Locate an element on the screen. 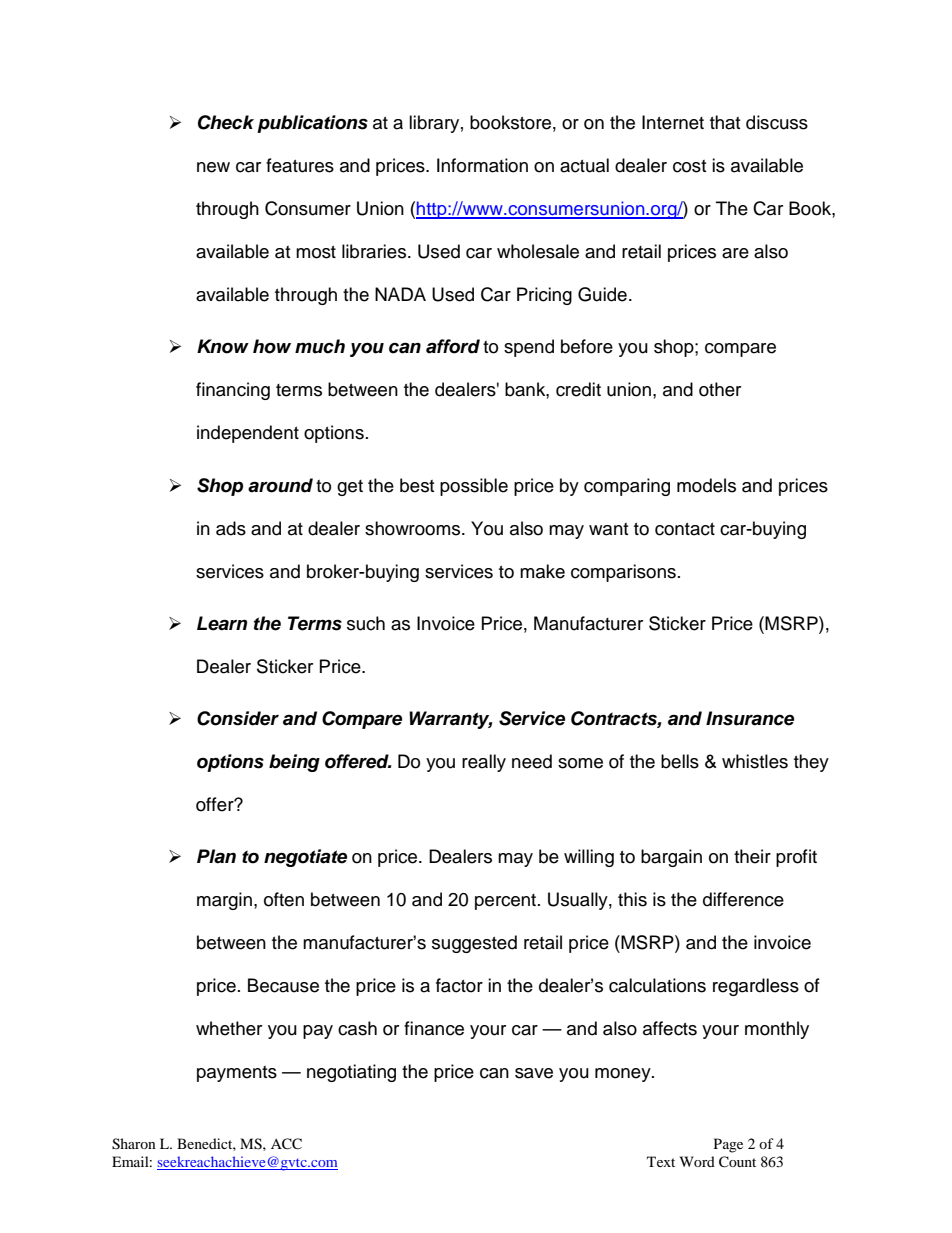  such is located at coordinates (366, 623).
